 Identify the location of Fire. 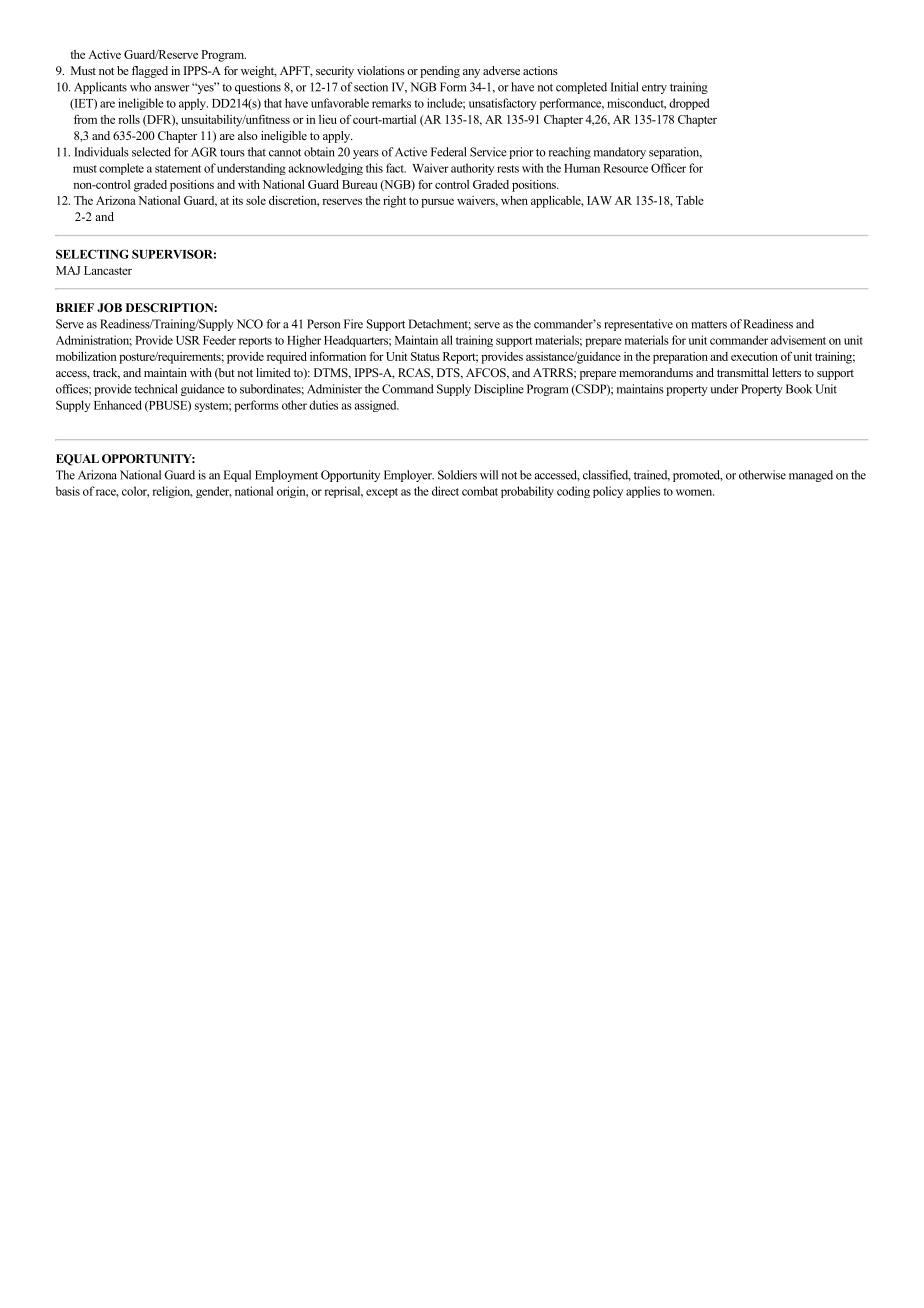
(353, 324).
